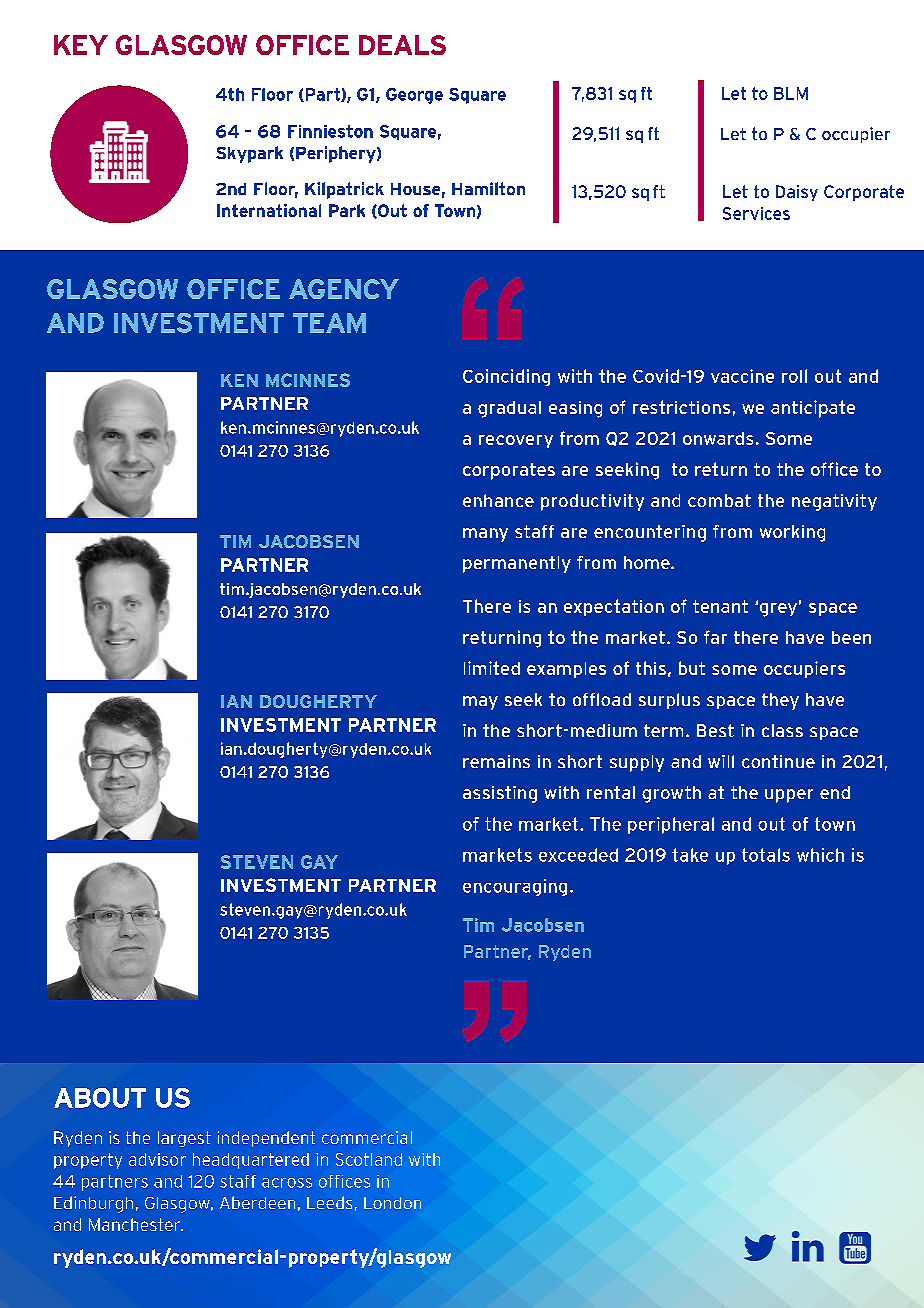 The width and height of the screenshot is (924, 1308). I want to click on BLM, so click(791, 93).
